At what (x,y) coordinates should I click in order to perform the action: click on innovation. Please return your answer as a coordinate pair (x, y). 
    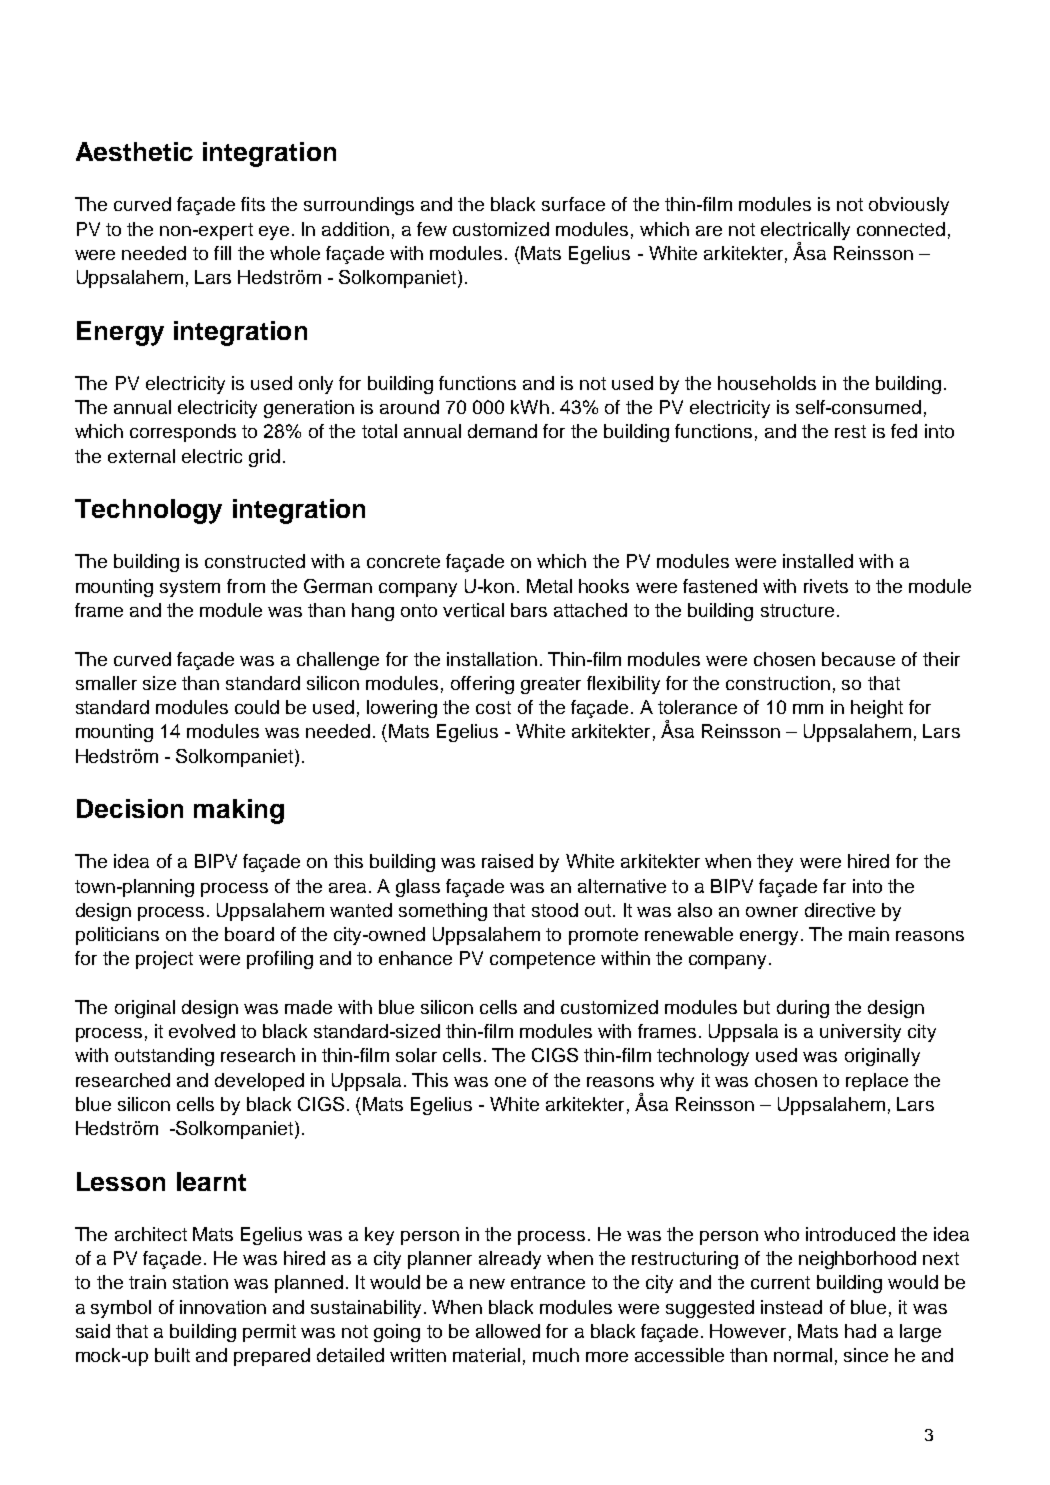
    Looking at the image, I should click on (223, 1307).
